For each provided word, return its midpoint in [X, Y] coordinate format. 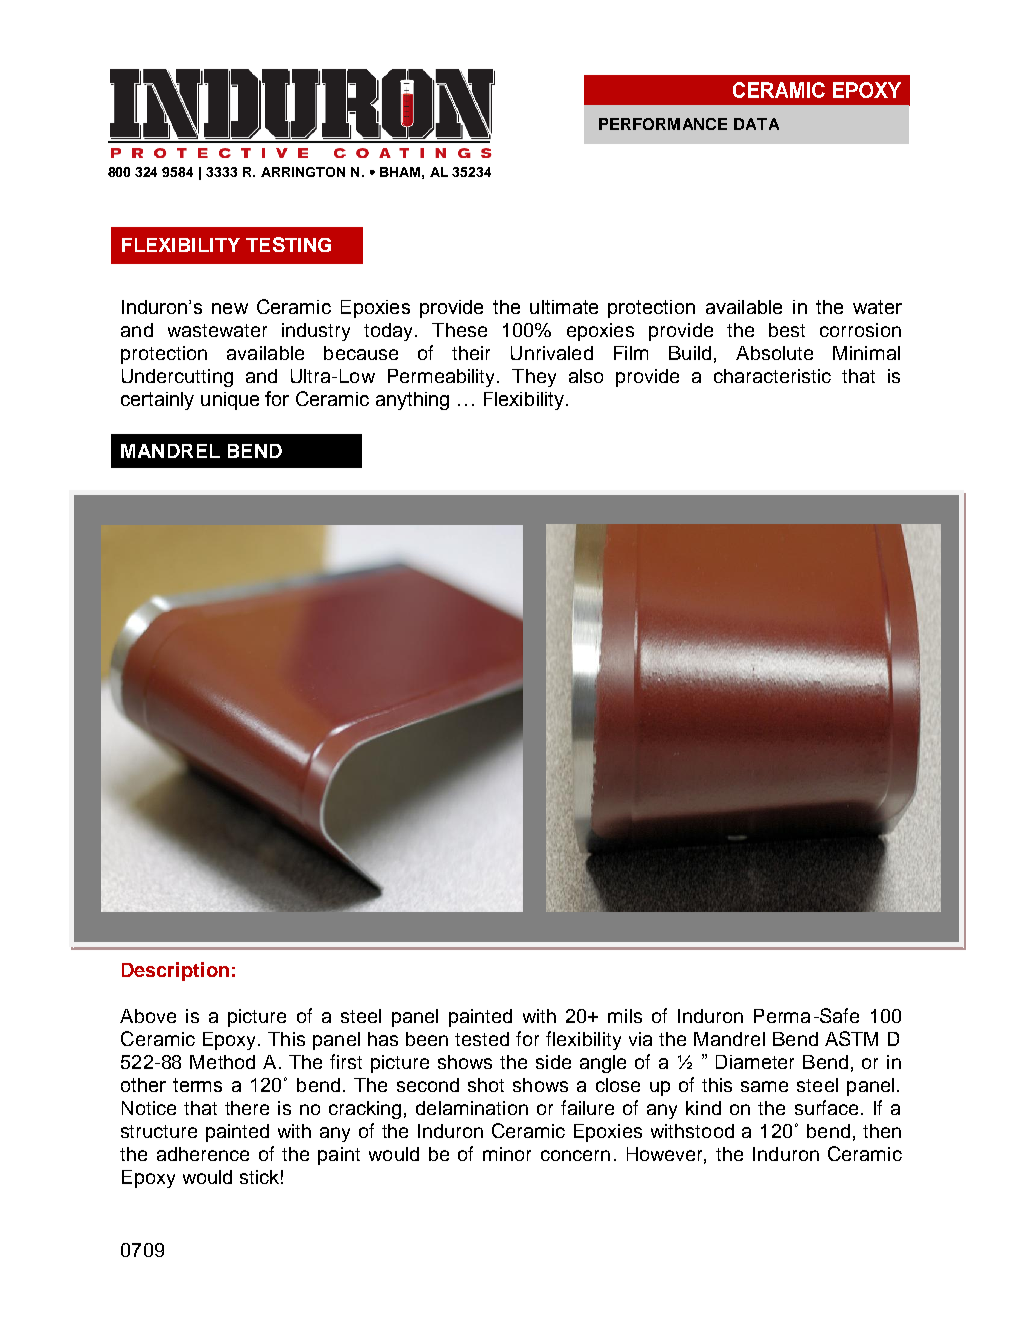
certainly [157, 401]
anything [412, 401]
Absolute [774, 353]
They [534, 378]
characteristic [772, 376]
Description [175, 971]
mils [625, 1016]
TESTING [288, 244]
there [247, 1108]
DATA [756, 124]
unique [230, 401]
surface [826, 1107]
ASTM [851, 1038]
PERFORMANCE [663, 124]
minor [507, 1154]
